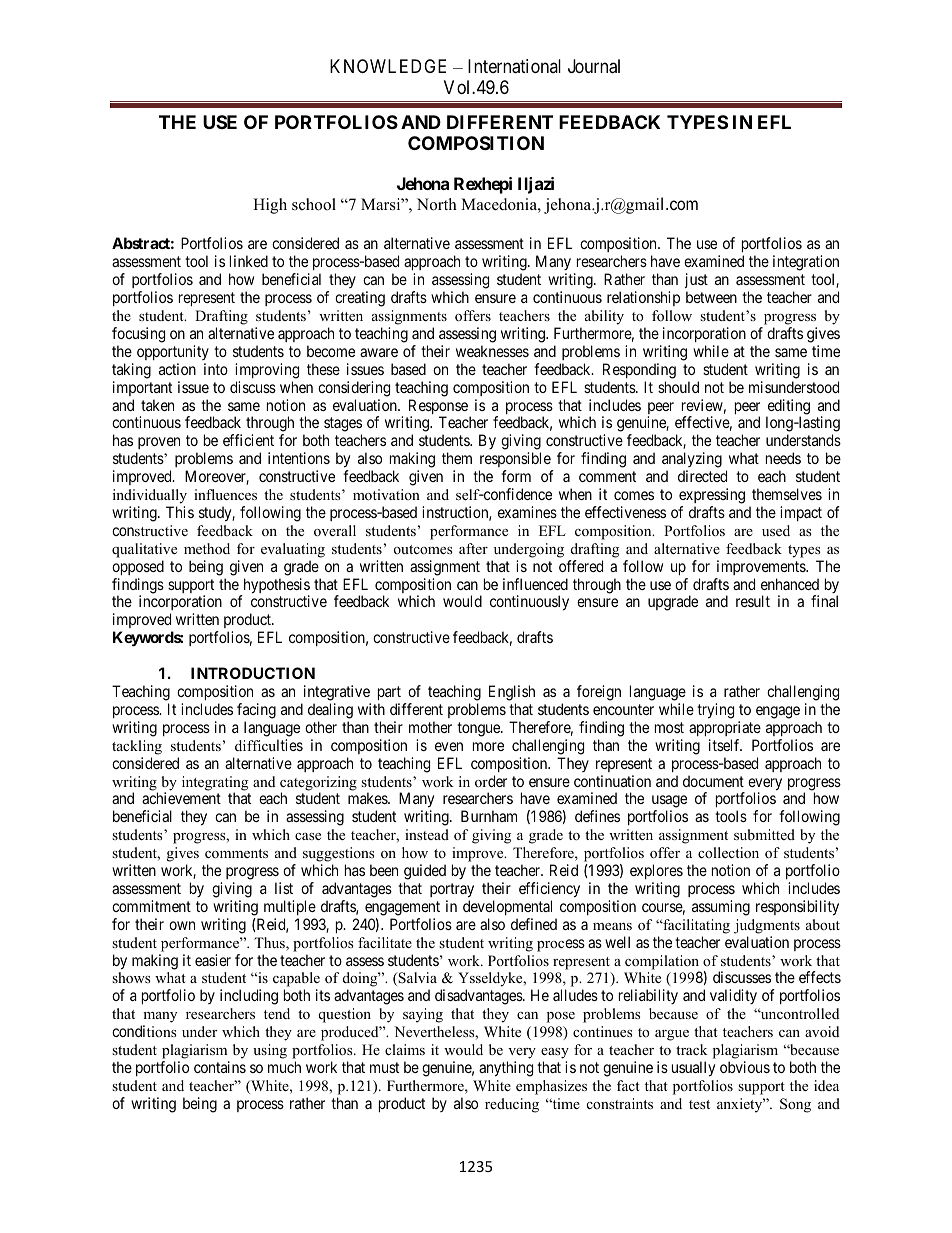 This screenshot has width=952, height=1233. What do you see at coordinates (514, 66) in the screenshot?
I see `International` at bounding box center [514, 66].
